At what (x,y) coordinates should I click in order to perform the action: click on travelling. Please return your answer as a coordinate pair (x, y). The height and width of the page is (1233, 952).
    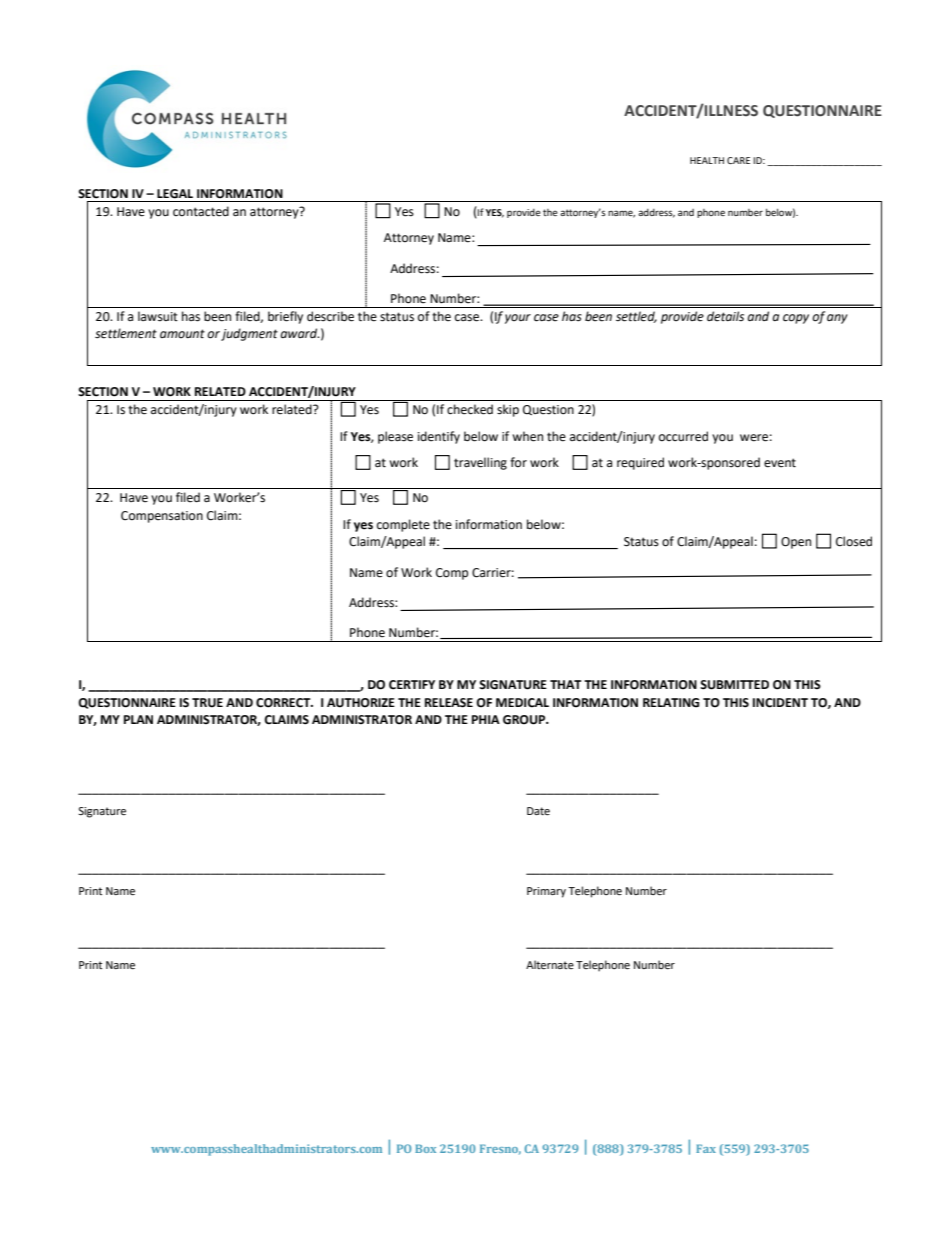
    Looking at the image, I should click on (480, 463).
